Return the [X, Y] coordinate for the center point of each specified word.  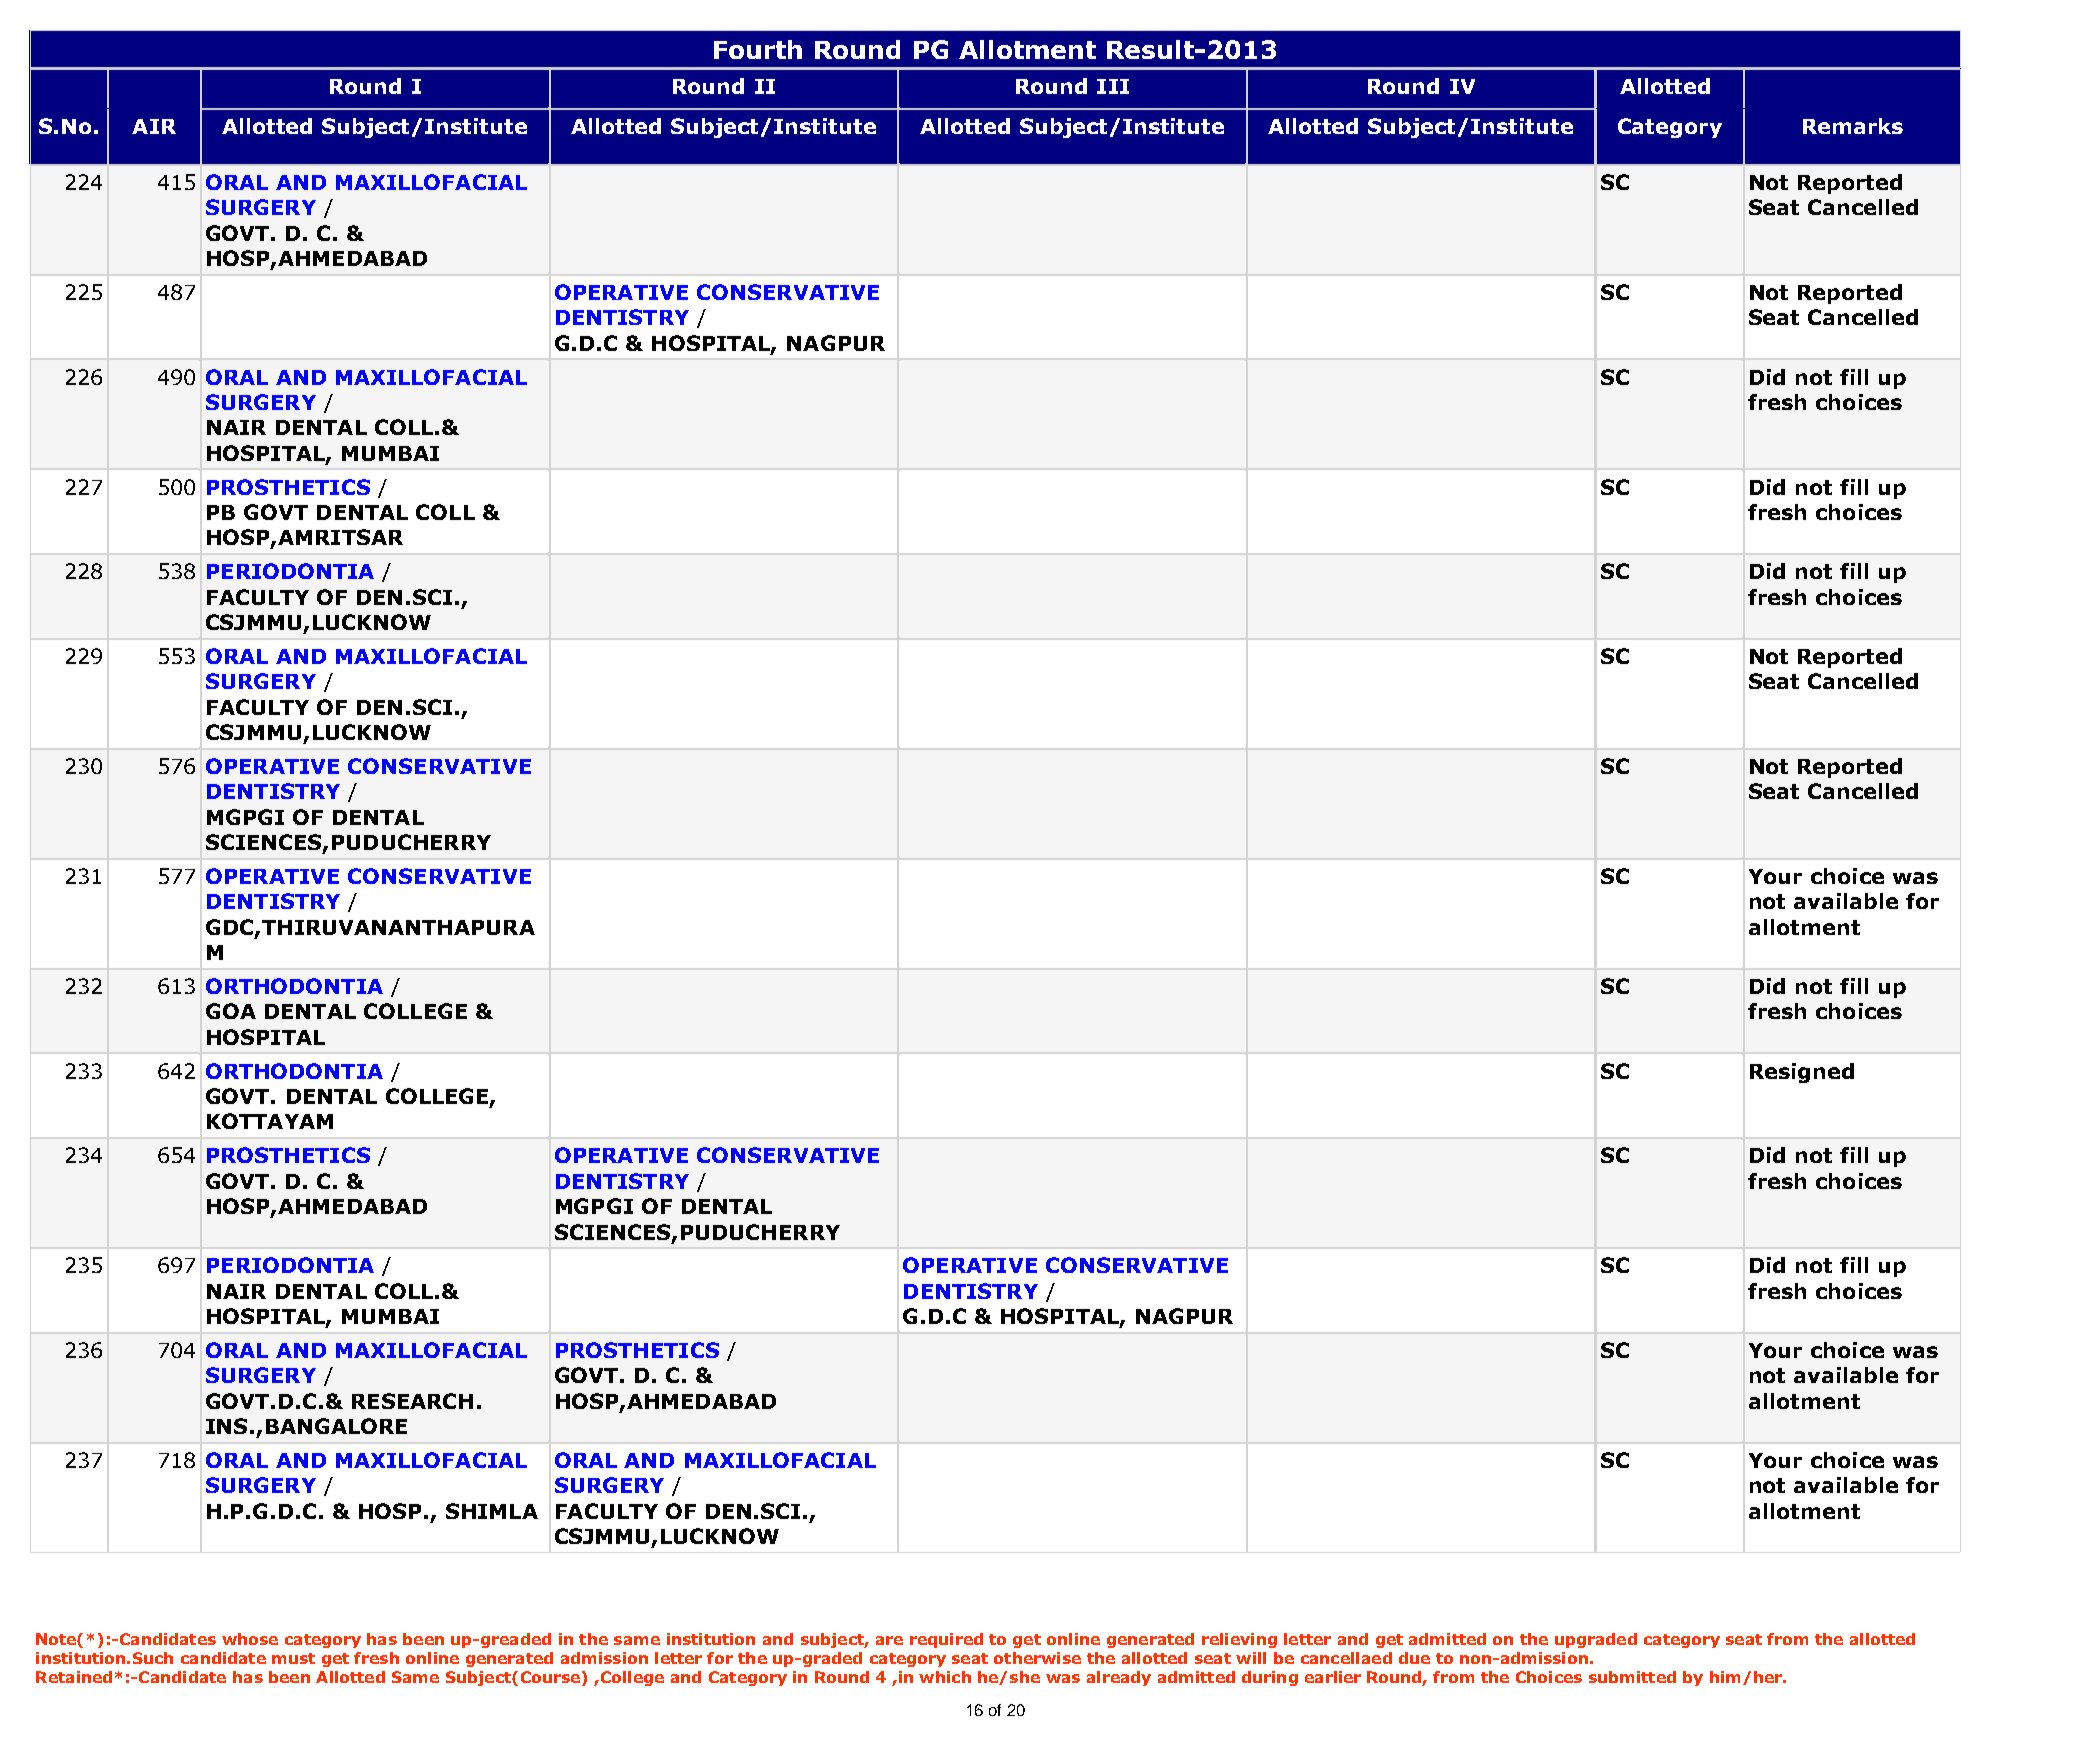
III [1113, 86]
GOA [231, 1011]
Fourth [758, 49]
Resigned [1802, 1073]
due [1414, 1658]
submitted [1632, 1677]
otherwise [1037, 1658]
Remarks [1853, 126]
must [293, 1658]
